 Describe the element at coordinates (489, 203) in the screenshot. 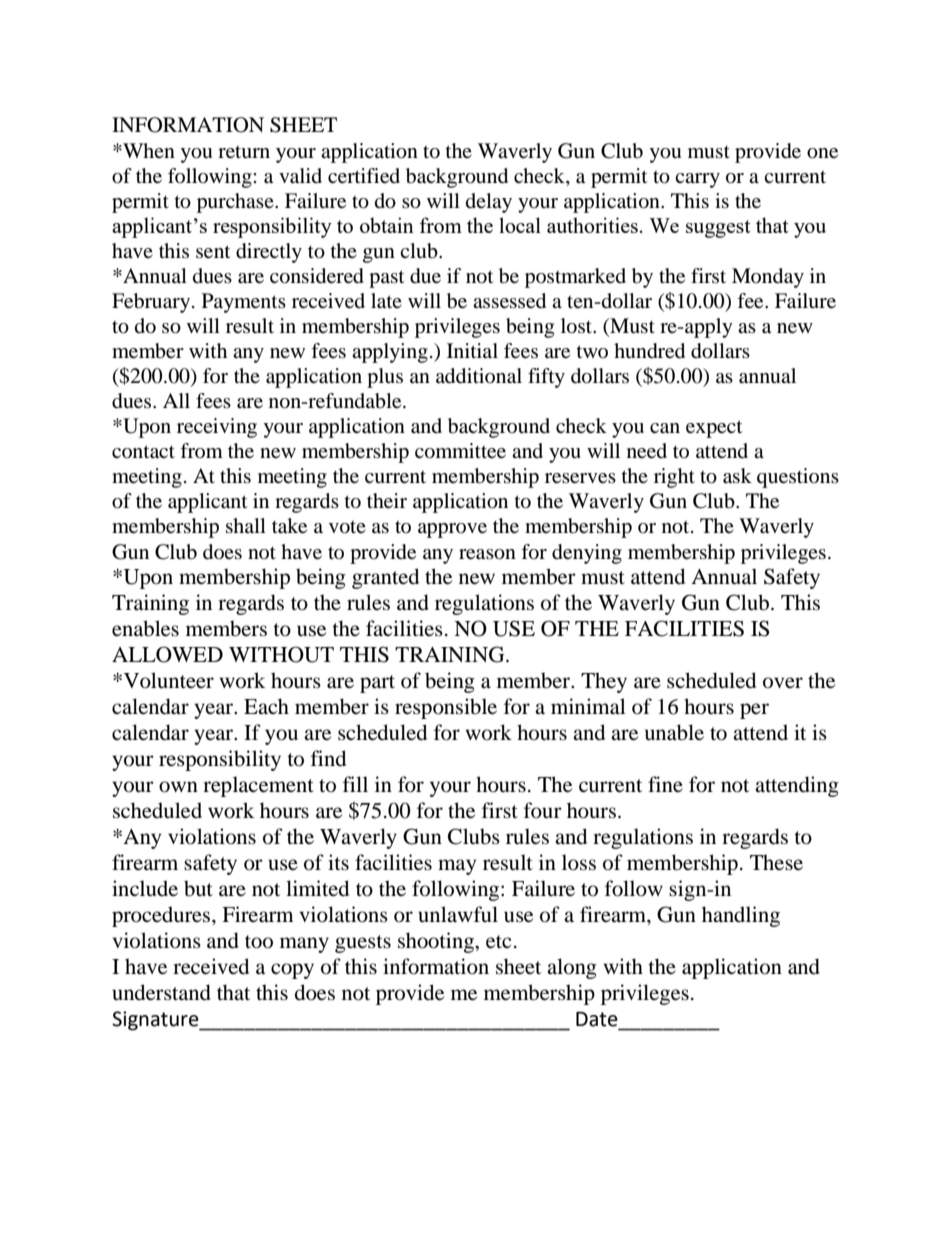

I see `delay` at that location.
